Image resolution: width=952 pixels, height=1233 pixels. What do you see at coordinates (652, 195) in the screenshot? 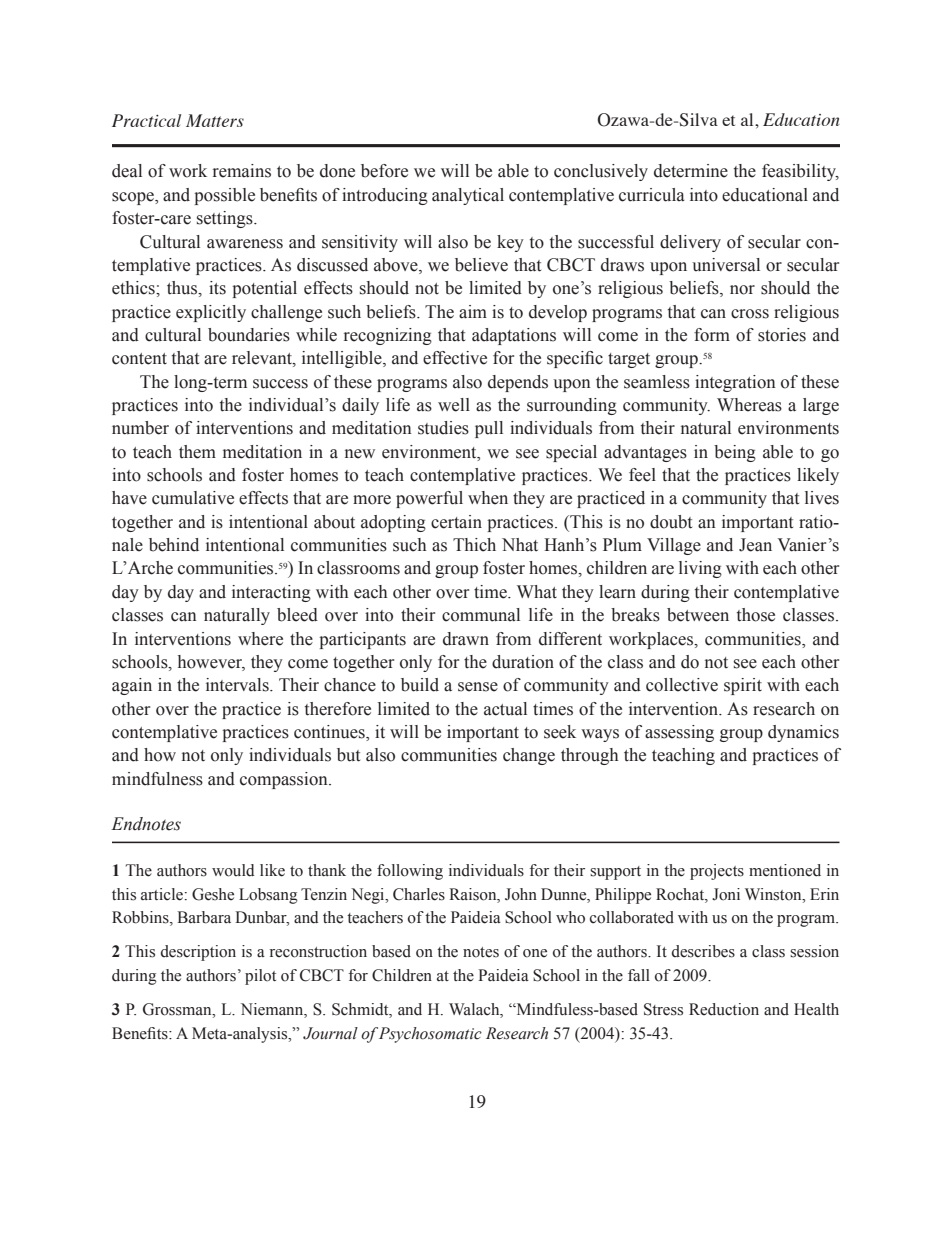
I see `curricula` at bounding box center [652, 195].
